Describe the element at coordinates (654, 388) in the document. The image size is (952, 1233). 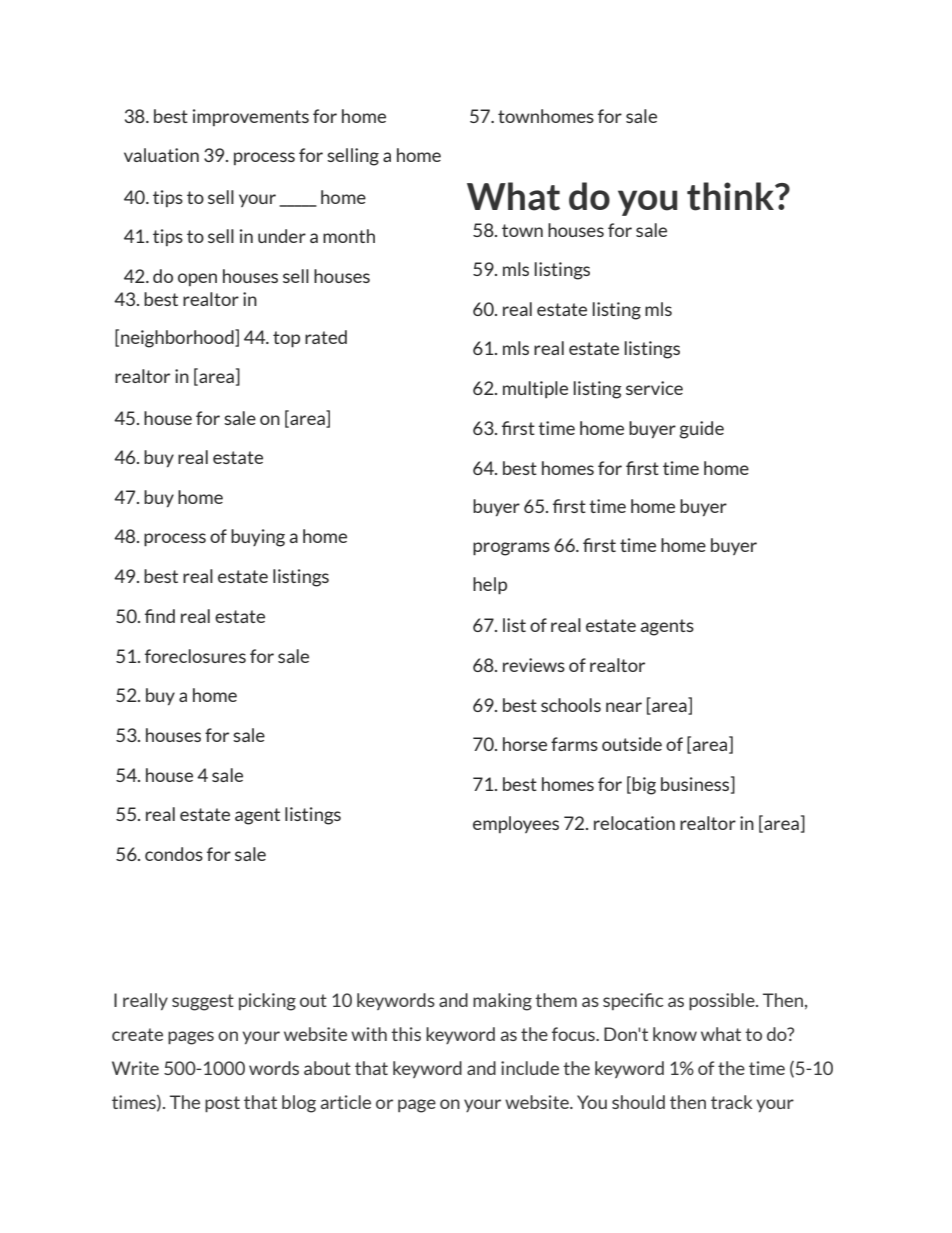
I see `service` at that location.
